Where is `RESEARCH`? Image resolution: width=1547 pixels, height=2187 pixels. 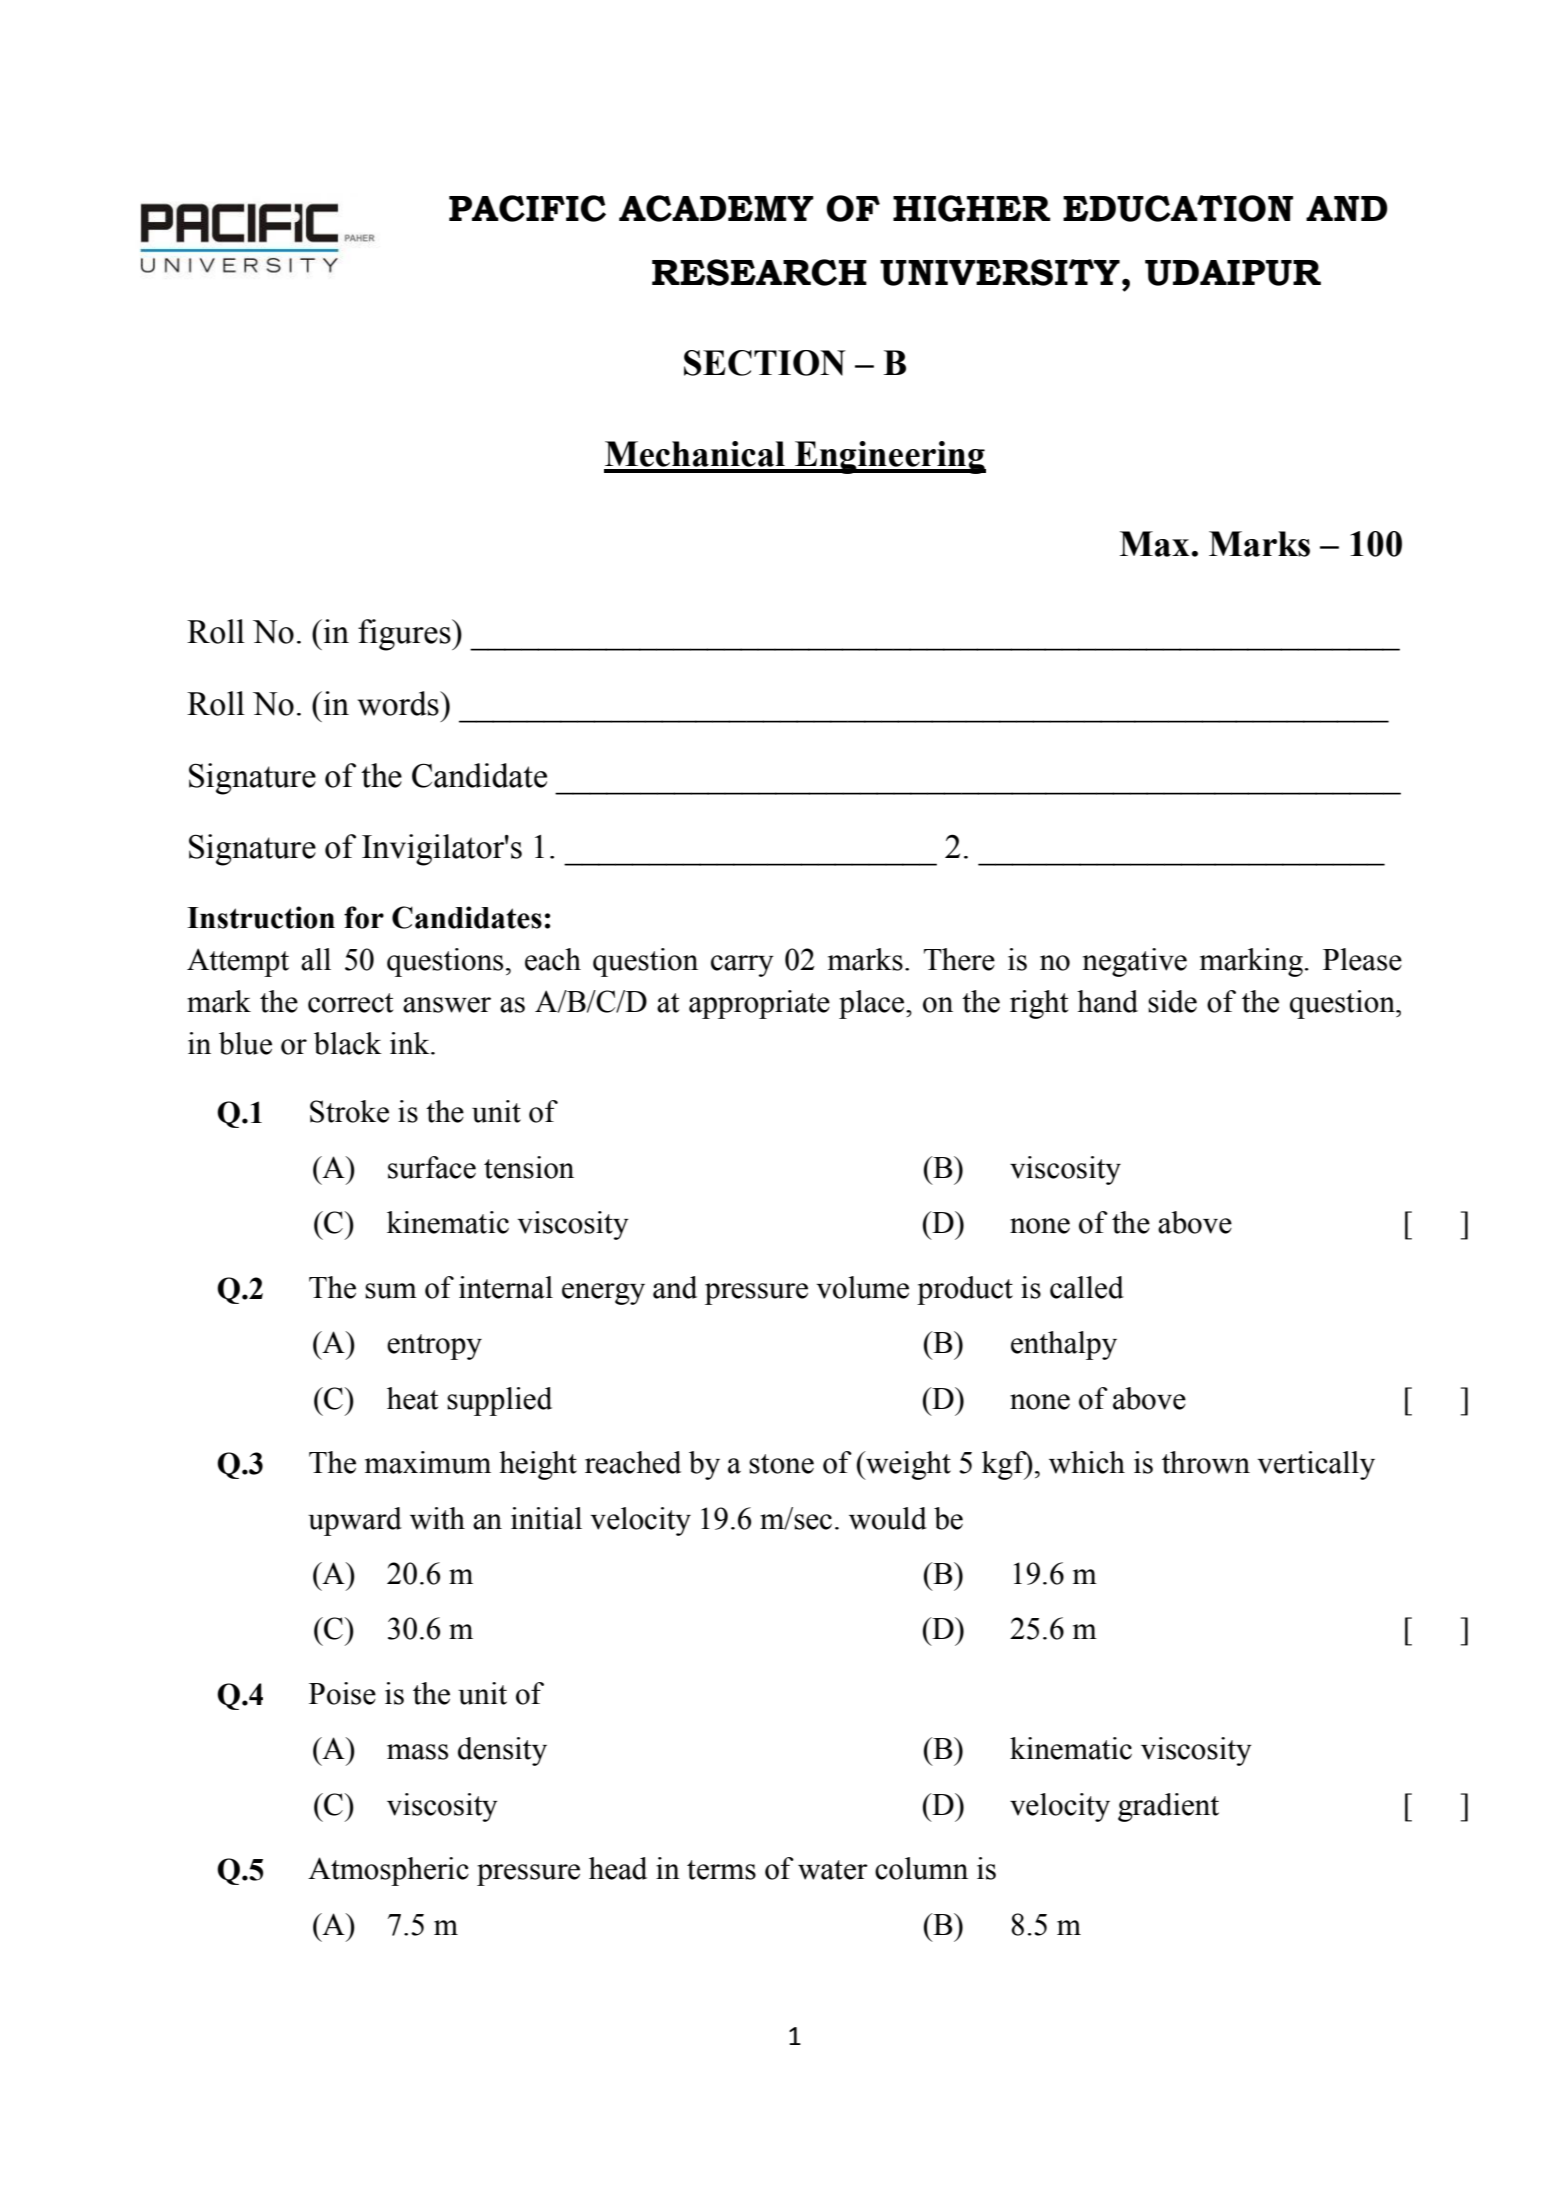
RESEARCH is located at coordinates (759, 272).
